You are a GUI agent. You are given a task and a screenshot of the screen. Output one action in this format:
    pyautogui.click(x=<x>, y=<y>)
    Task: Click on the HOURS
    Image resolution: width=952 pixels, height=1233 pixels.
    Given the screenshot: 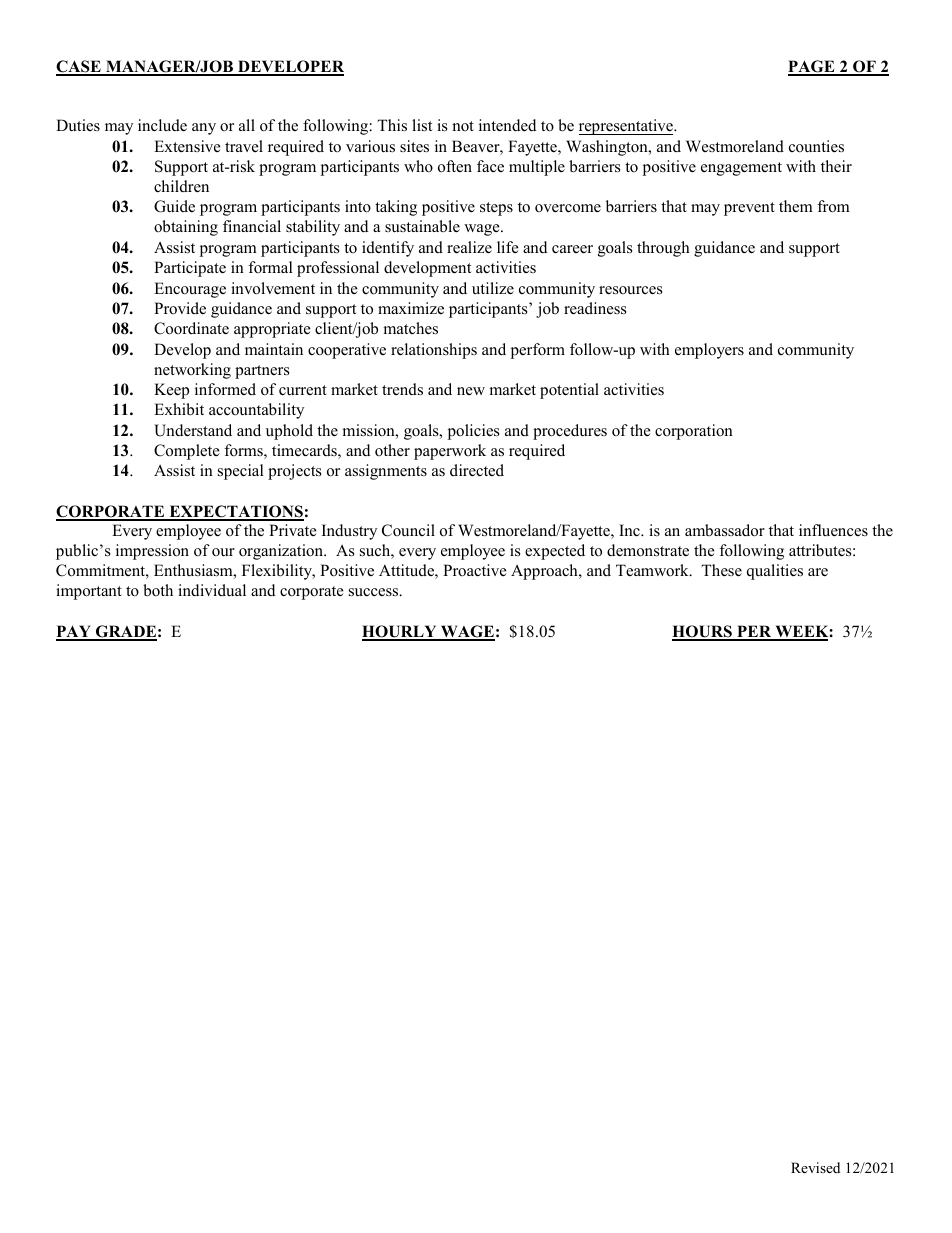 What is the action you would take?
    pyautogui.click(x=703, y=632)
